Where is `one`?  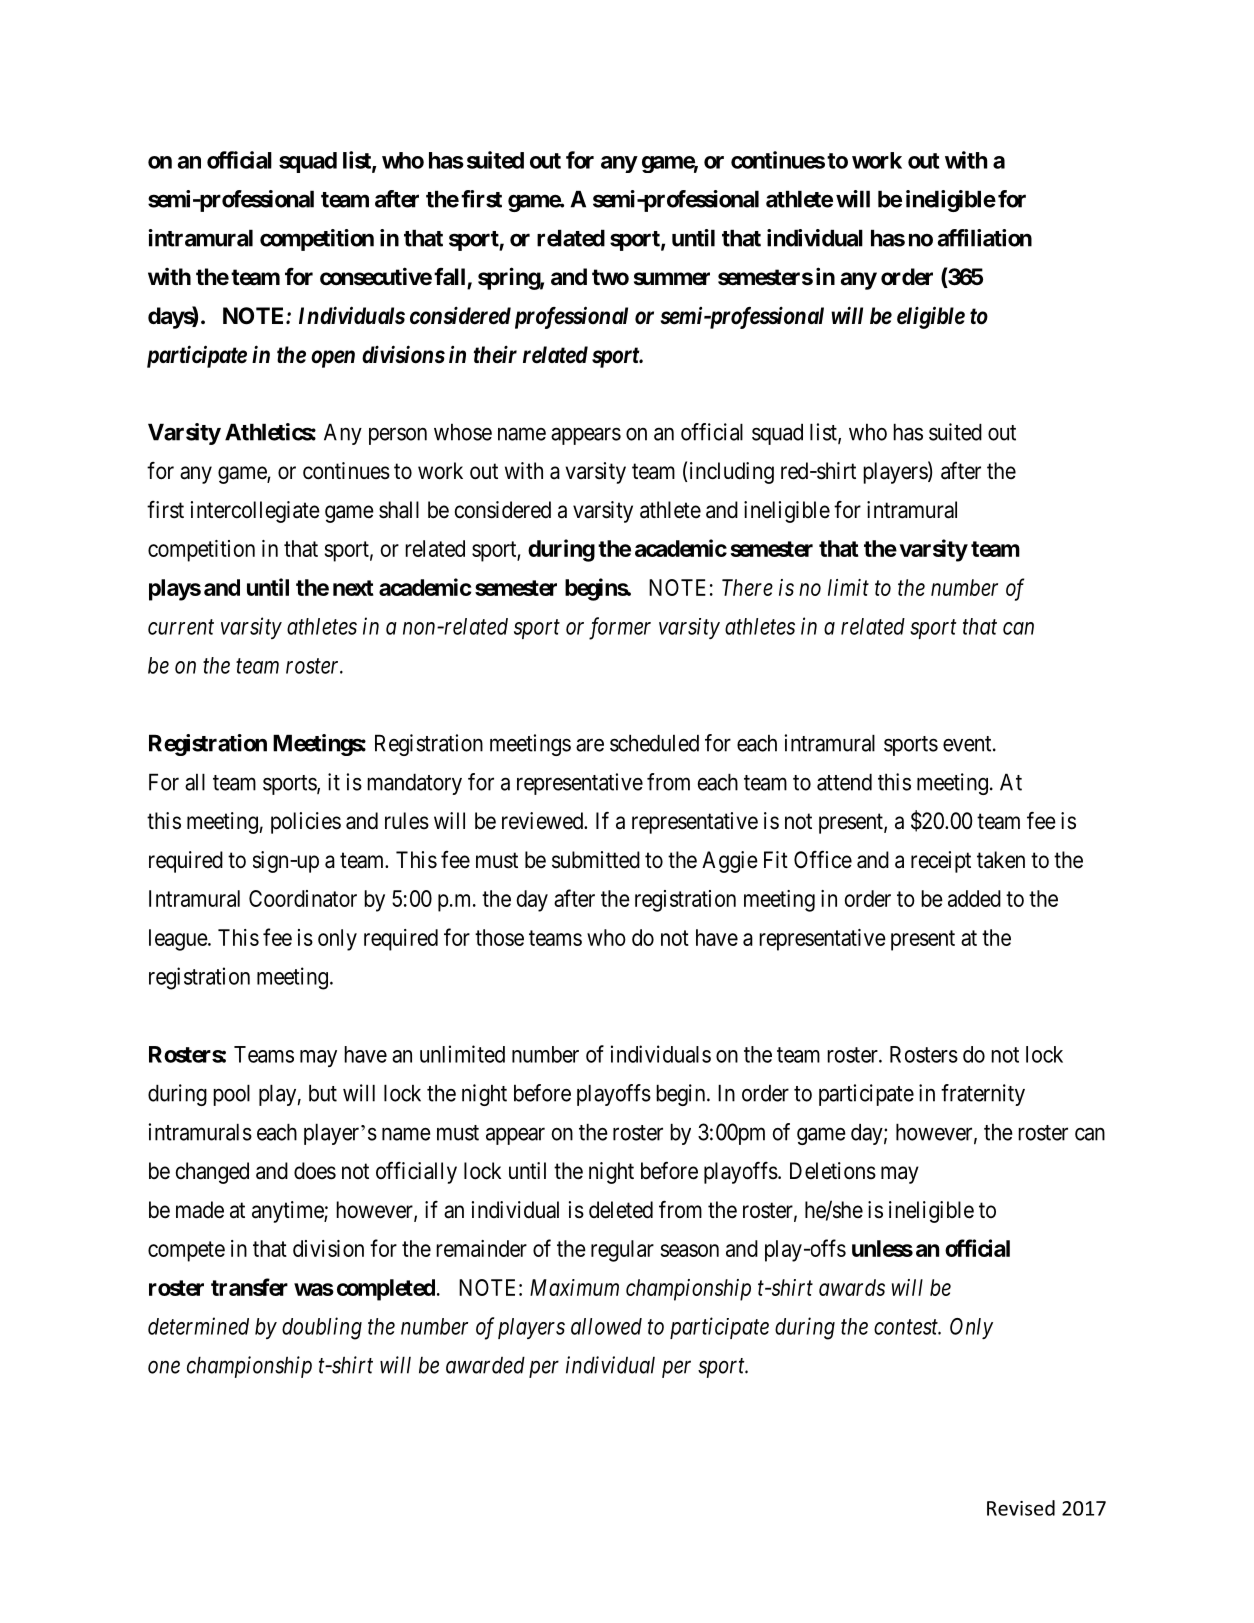 one is located at coordinates (164, 1367).
